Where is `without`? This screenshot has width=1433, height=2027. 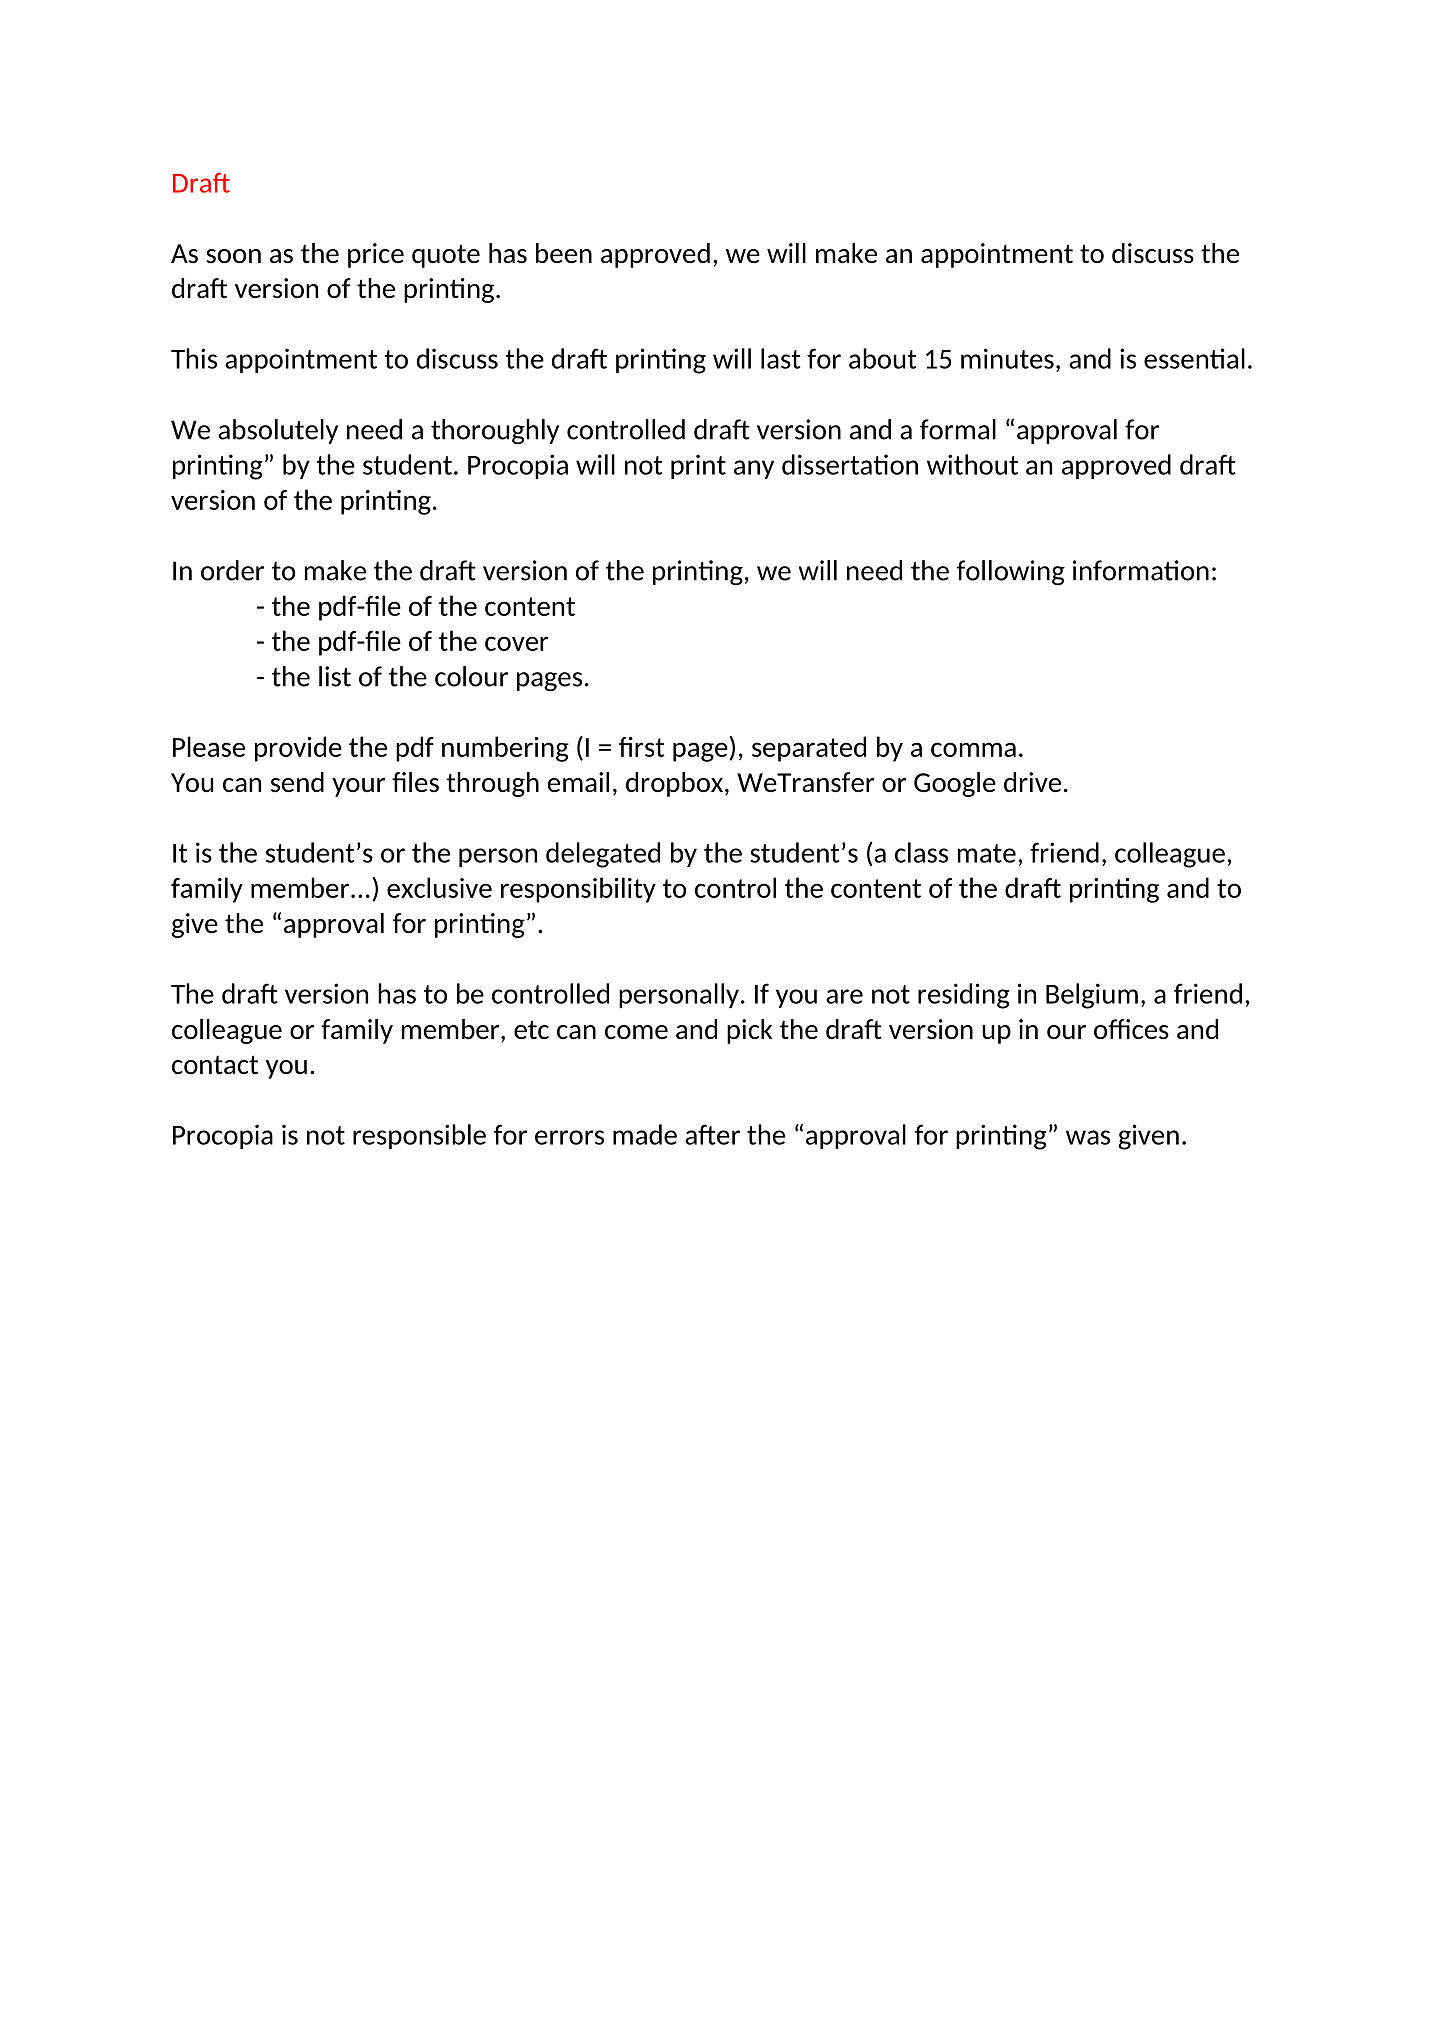 without is located at coordinates (972, 464).
